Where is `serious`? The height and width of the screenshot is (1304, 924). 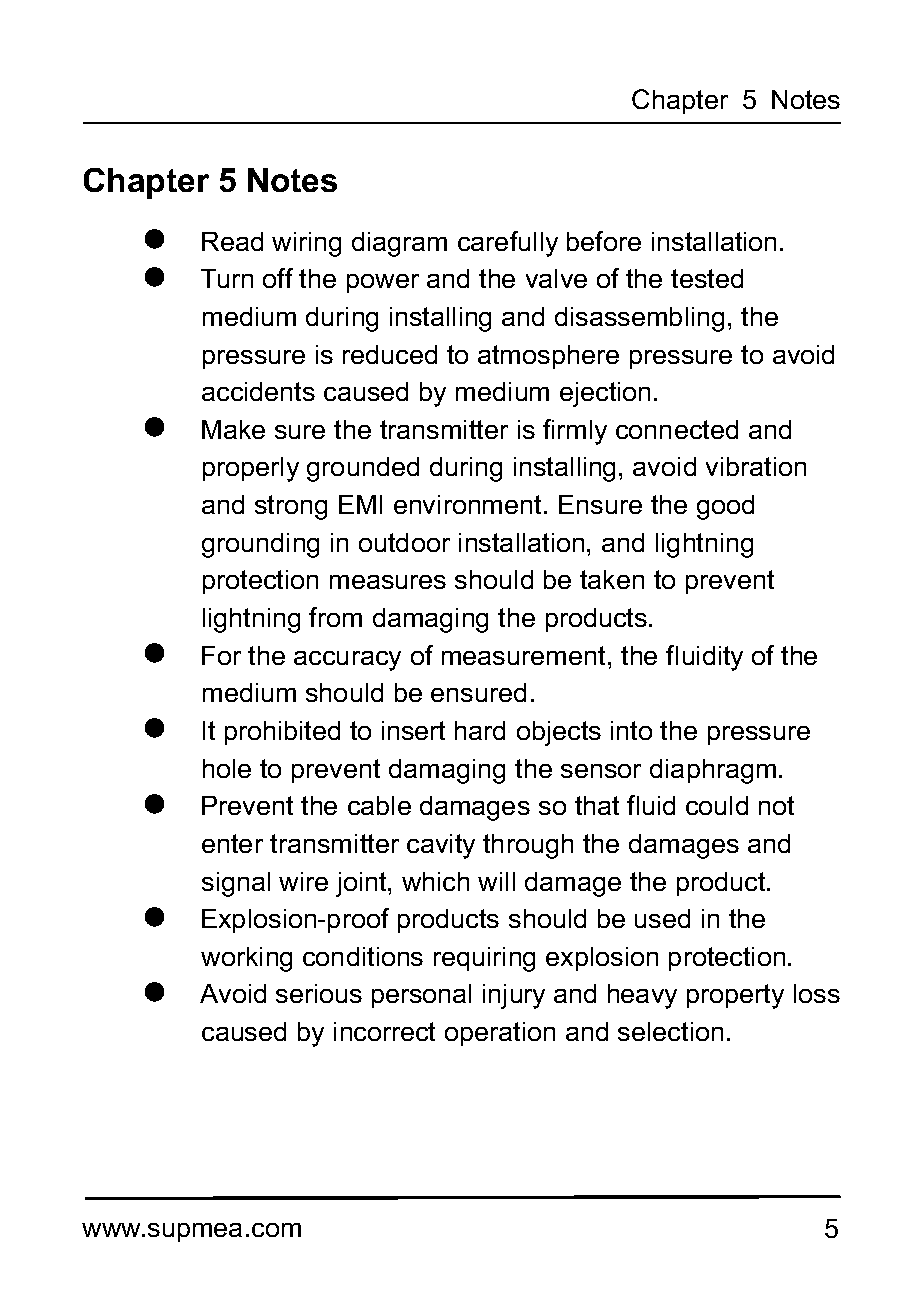
serious is located at coordinates (319, 993).
